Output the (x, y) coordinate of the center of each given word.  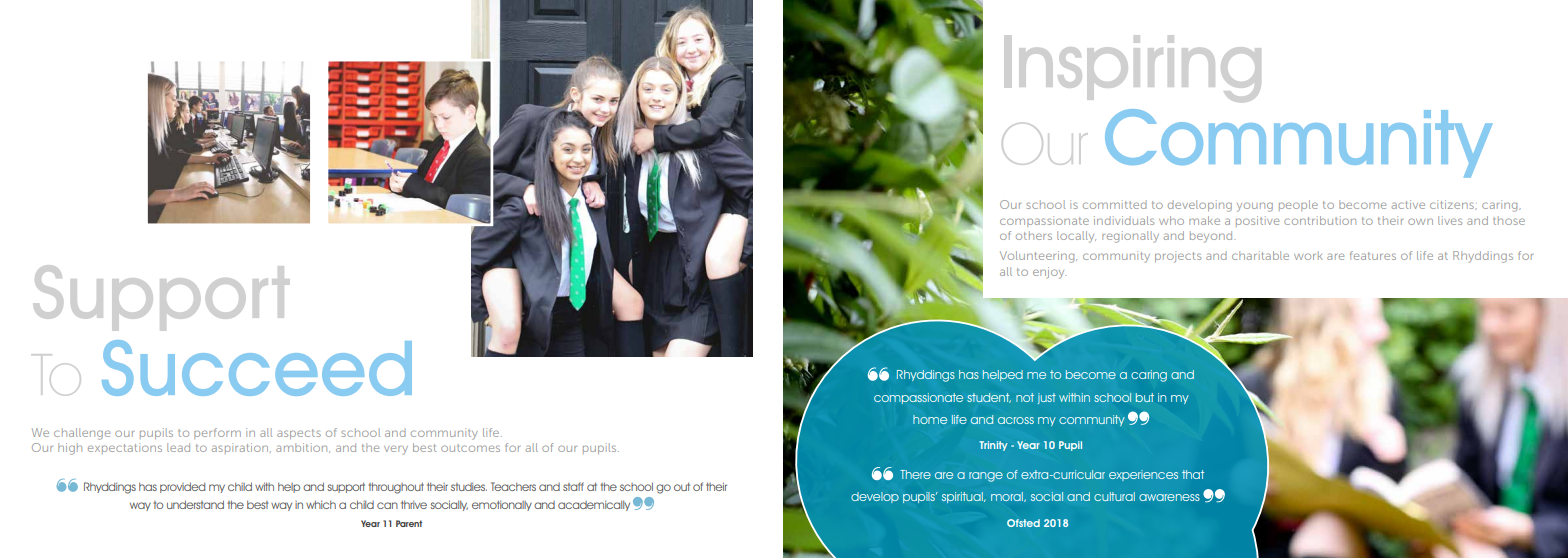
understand (195, 504)
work (1308, 255)
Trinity (993, 446)
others (1034, 235)
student (989, 398)
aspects (299, 434)
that (1193, 474)
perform (217, 433)
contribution (1320, 220)
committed (1115, 204)
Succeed (257, 368)
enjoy (1049, 273)
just (1047, 398)
